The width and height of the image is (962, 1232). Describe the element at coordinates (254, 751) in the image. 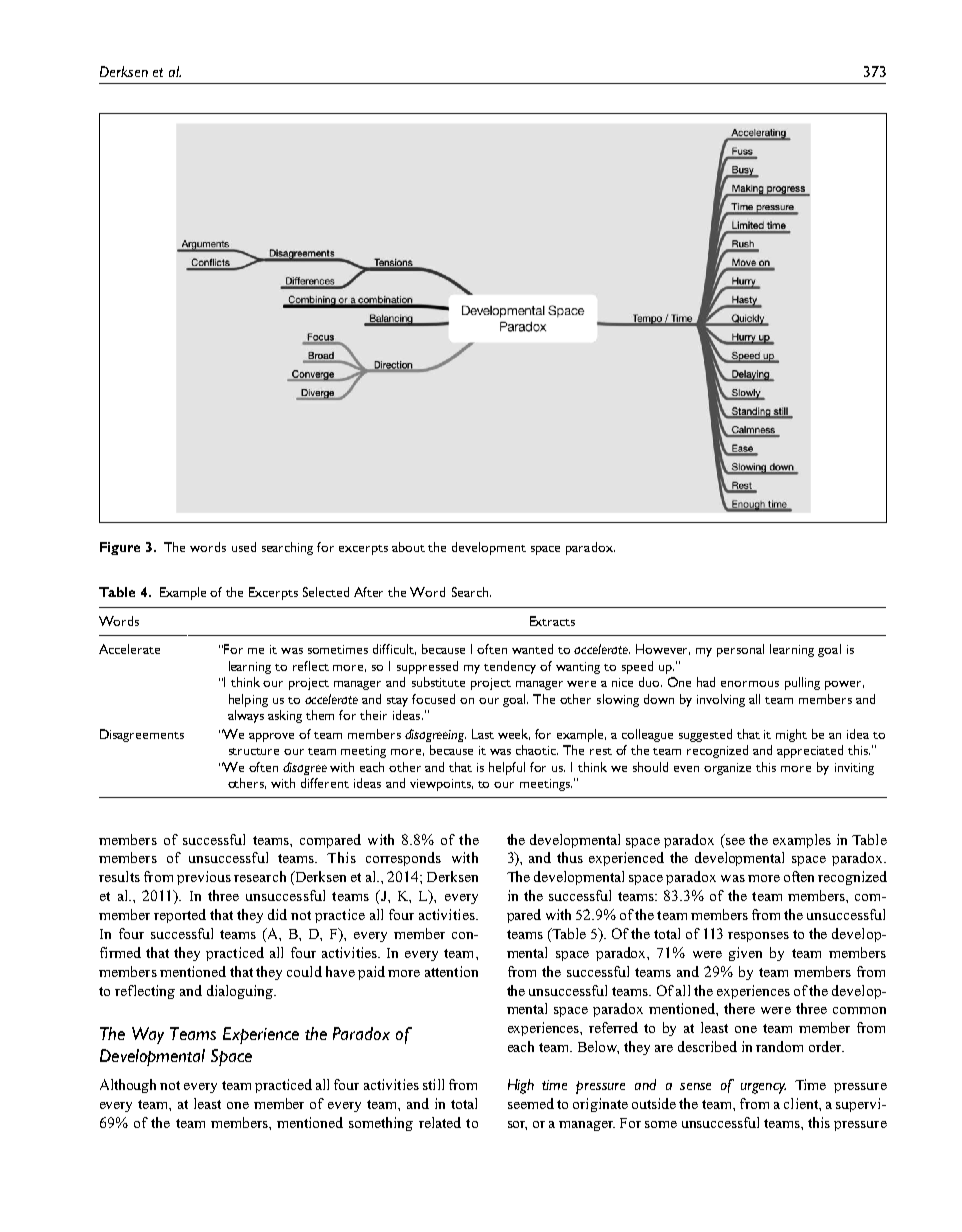

I see `structure` at that location.
